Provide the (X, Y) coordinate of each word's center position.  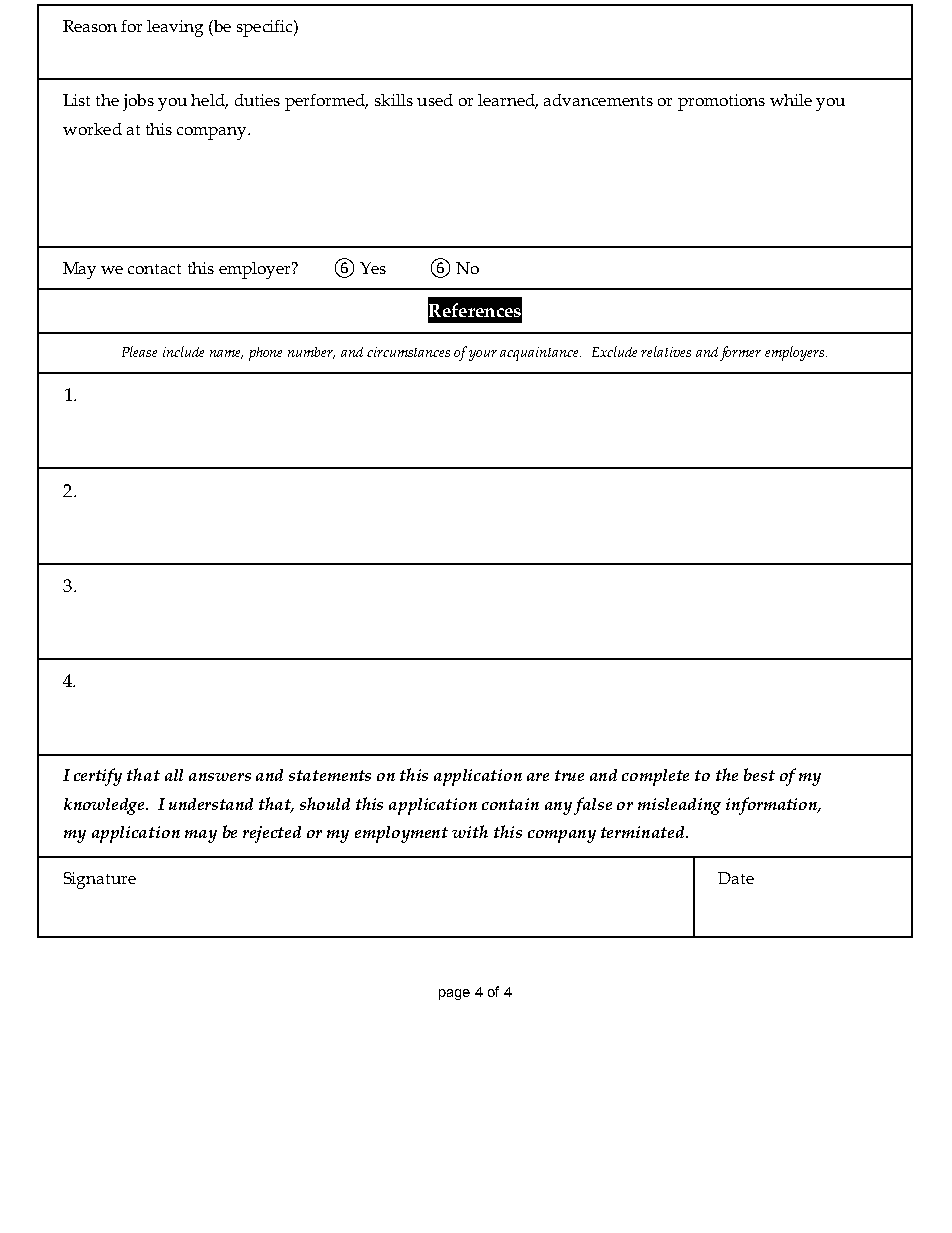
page (454, 994)
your (483, 355)
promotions (721, 102)
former (740, 353)
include (183, 351)
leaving (175, 28)
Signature (100, 880)
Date (736, 878)
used (435, 100)
